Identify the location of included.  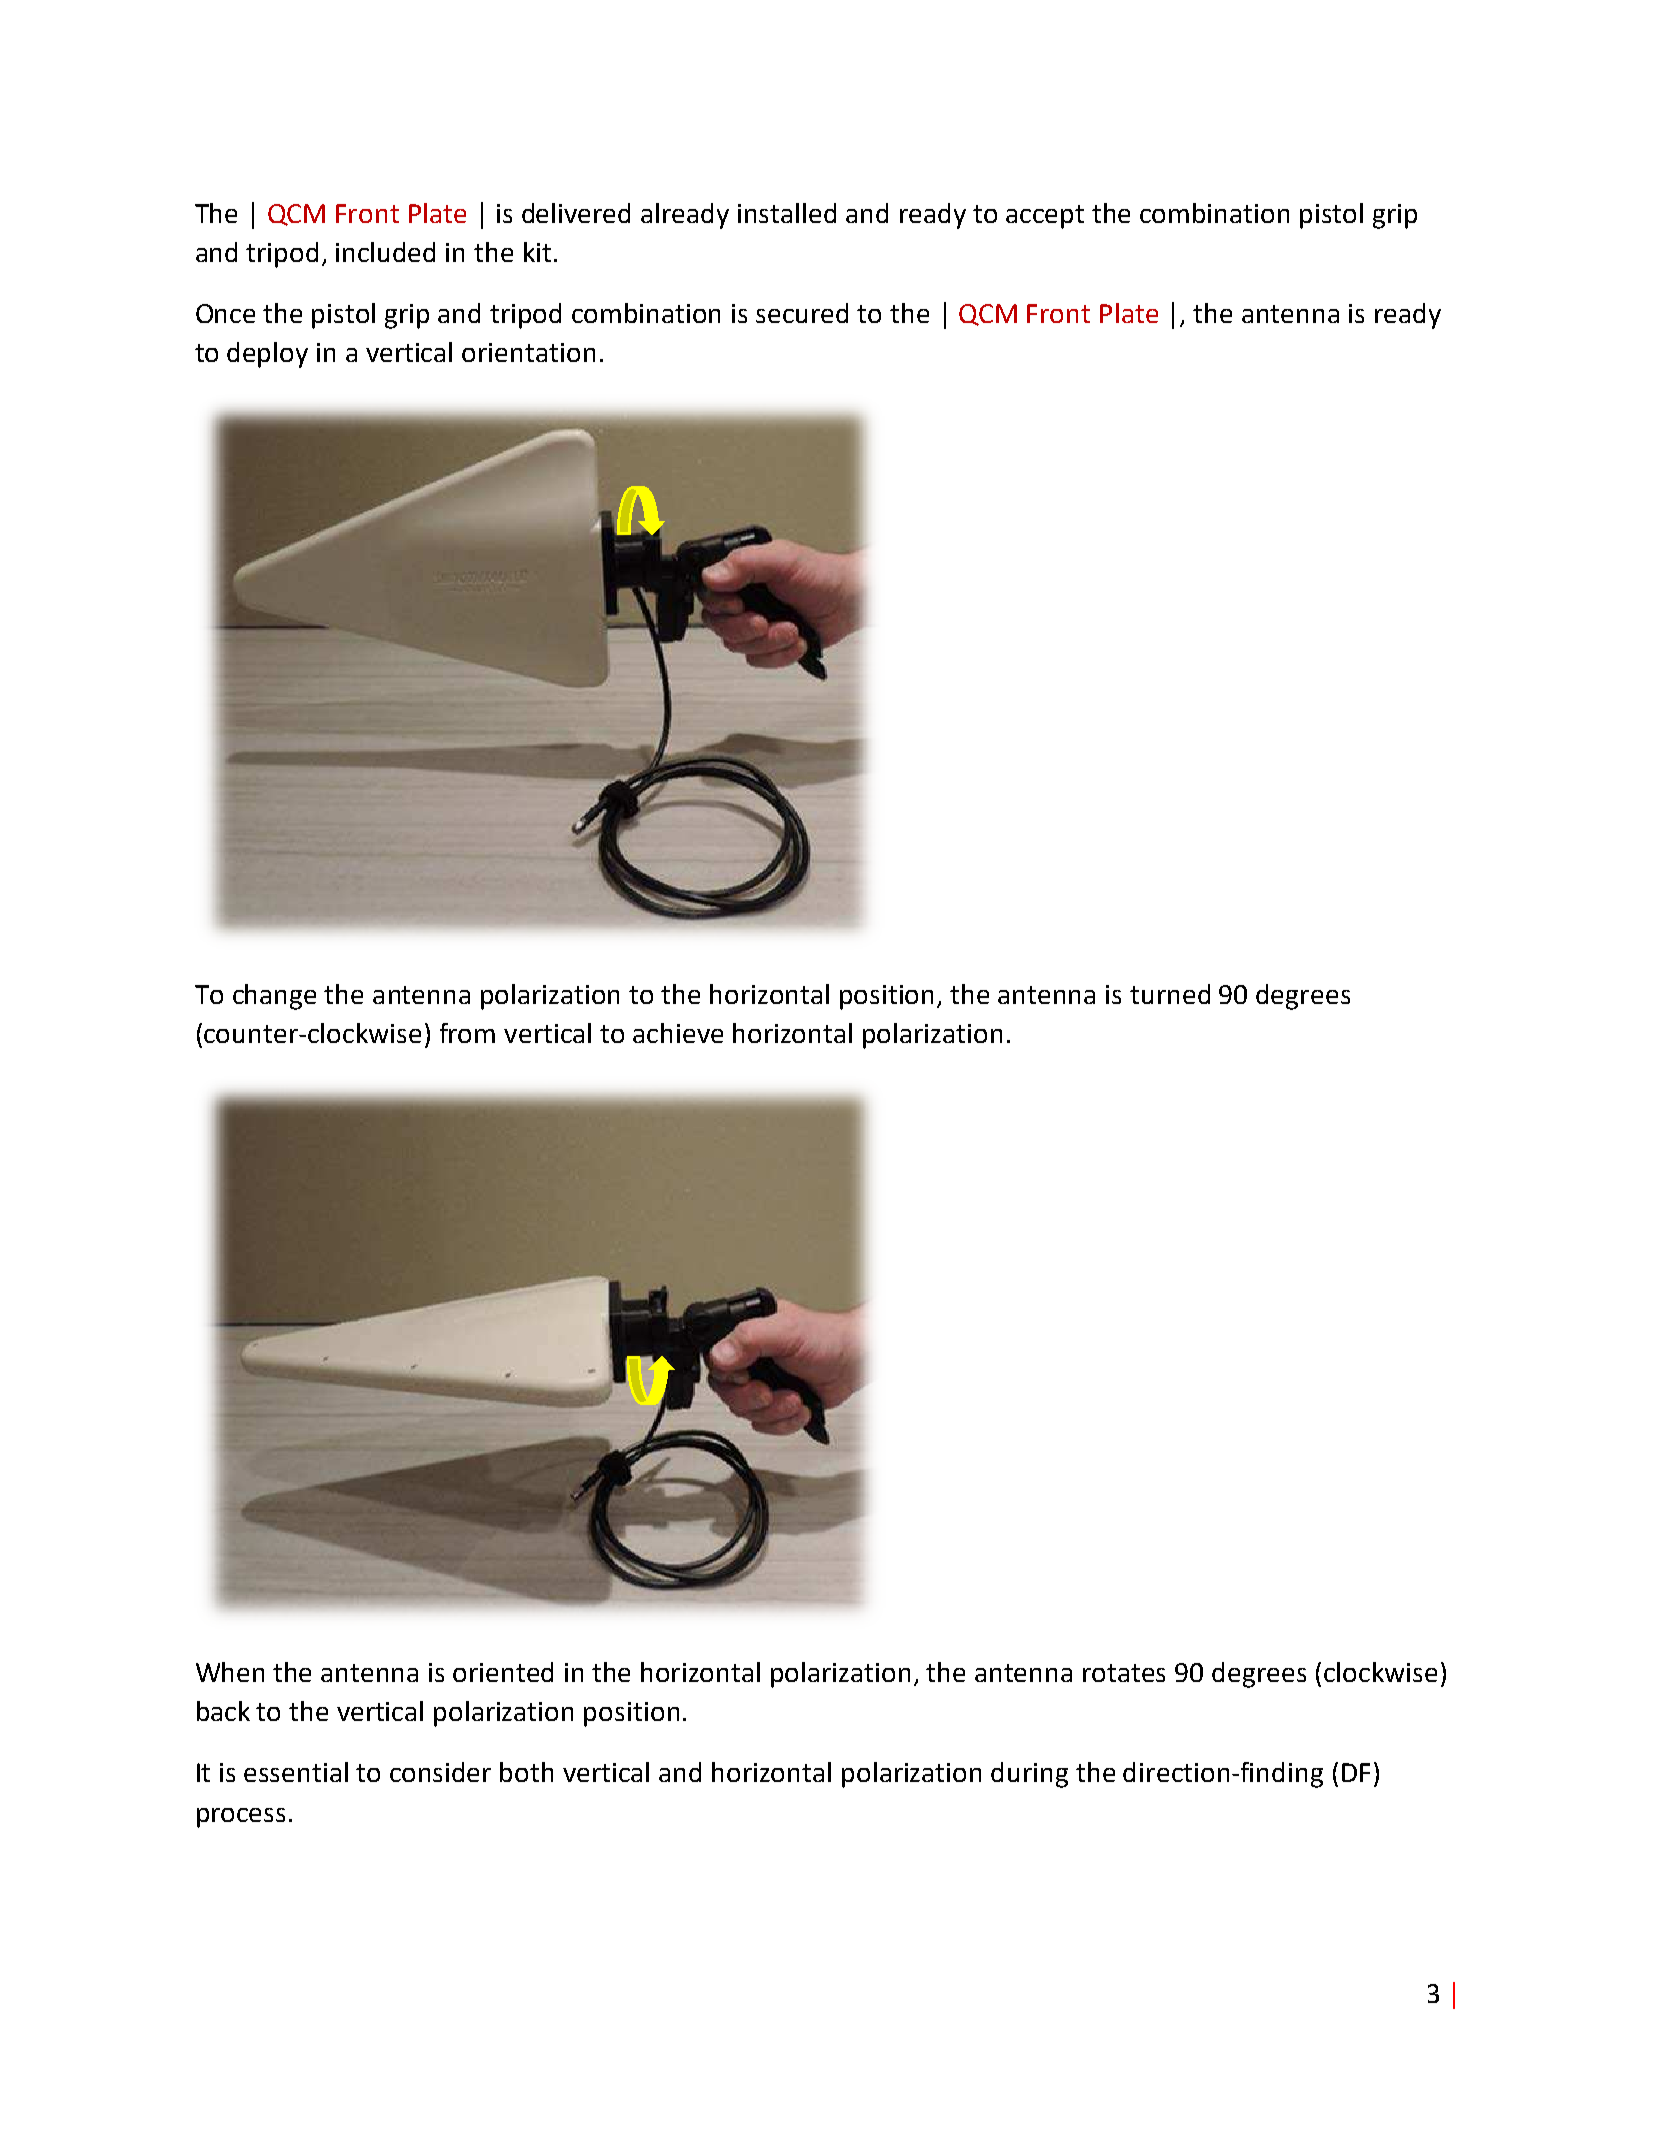
(385, 252).
